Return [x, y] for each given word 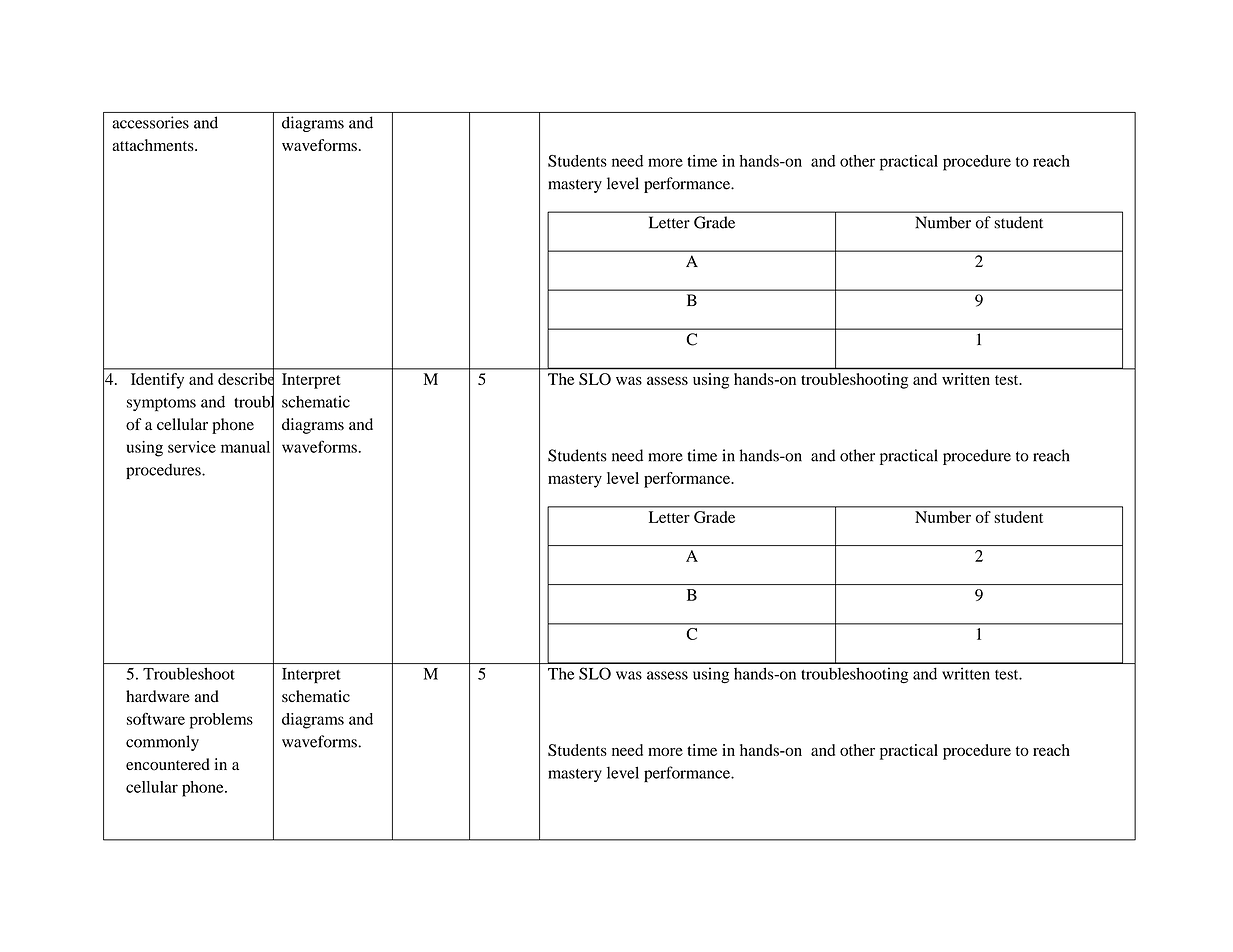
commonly [162, 743]
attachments [154, 145]
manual [245, 447]
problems [221, 721]
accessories [150, 122]
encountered [168, 764]
